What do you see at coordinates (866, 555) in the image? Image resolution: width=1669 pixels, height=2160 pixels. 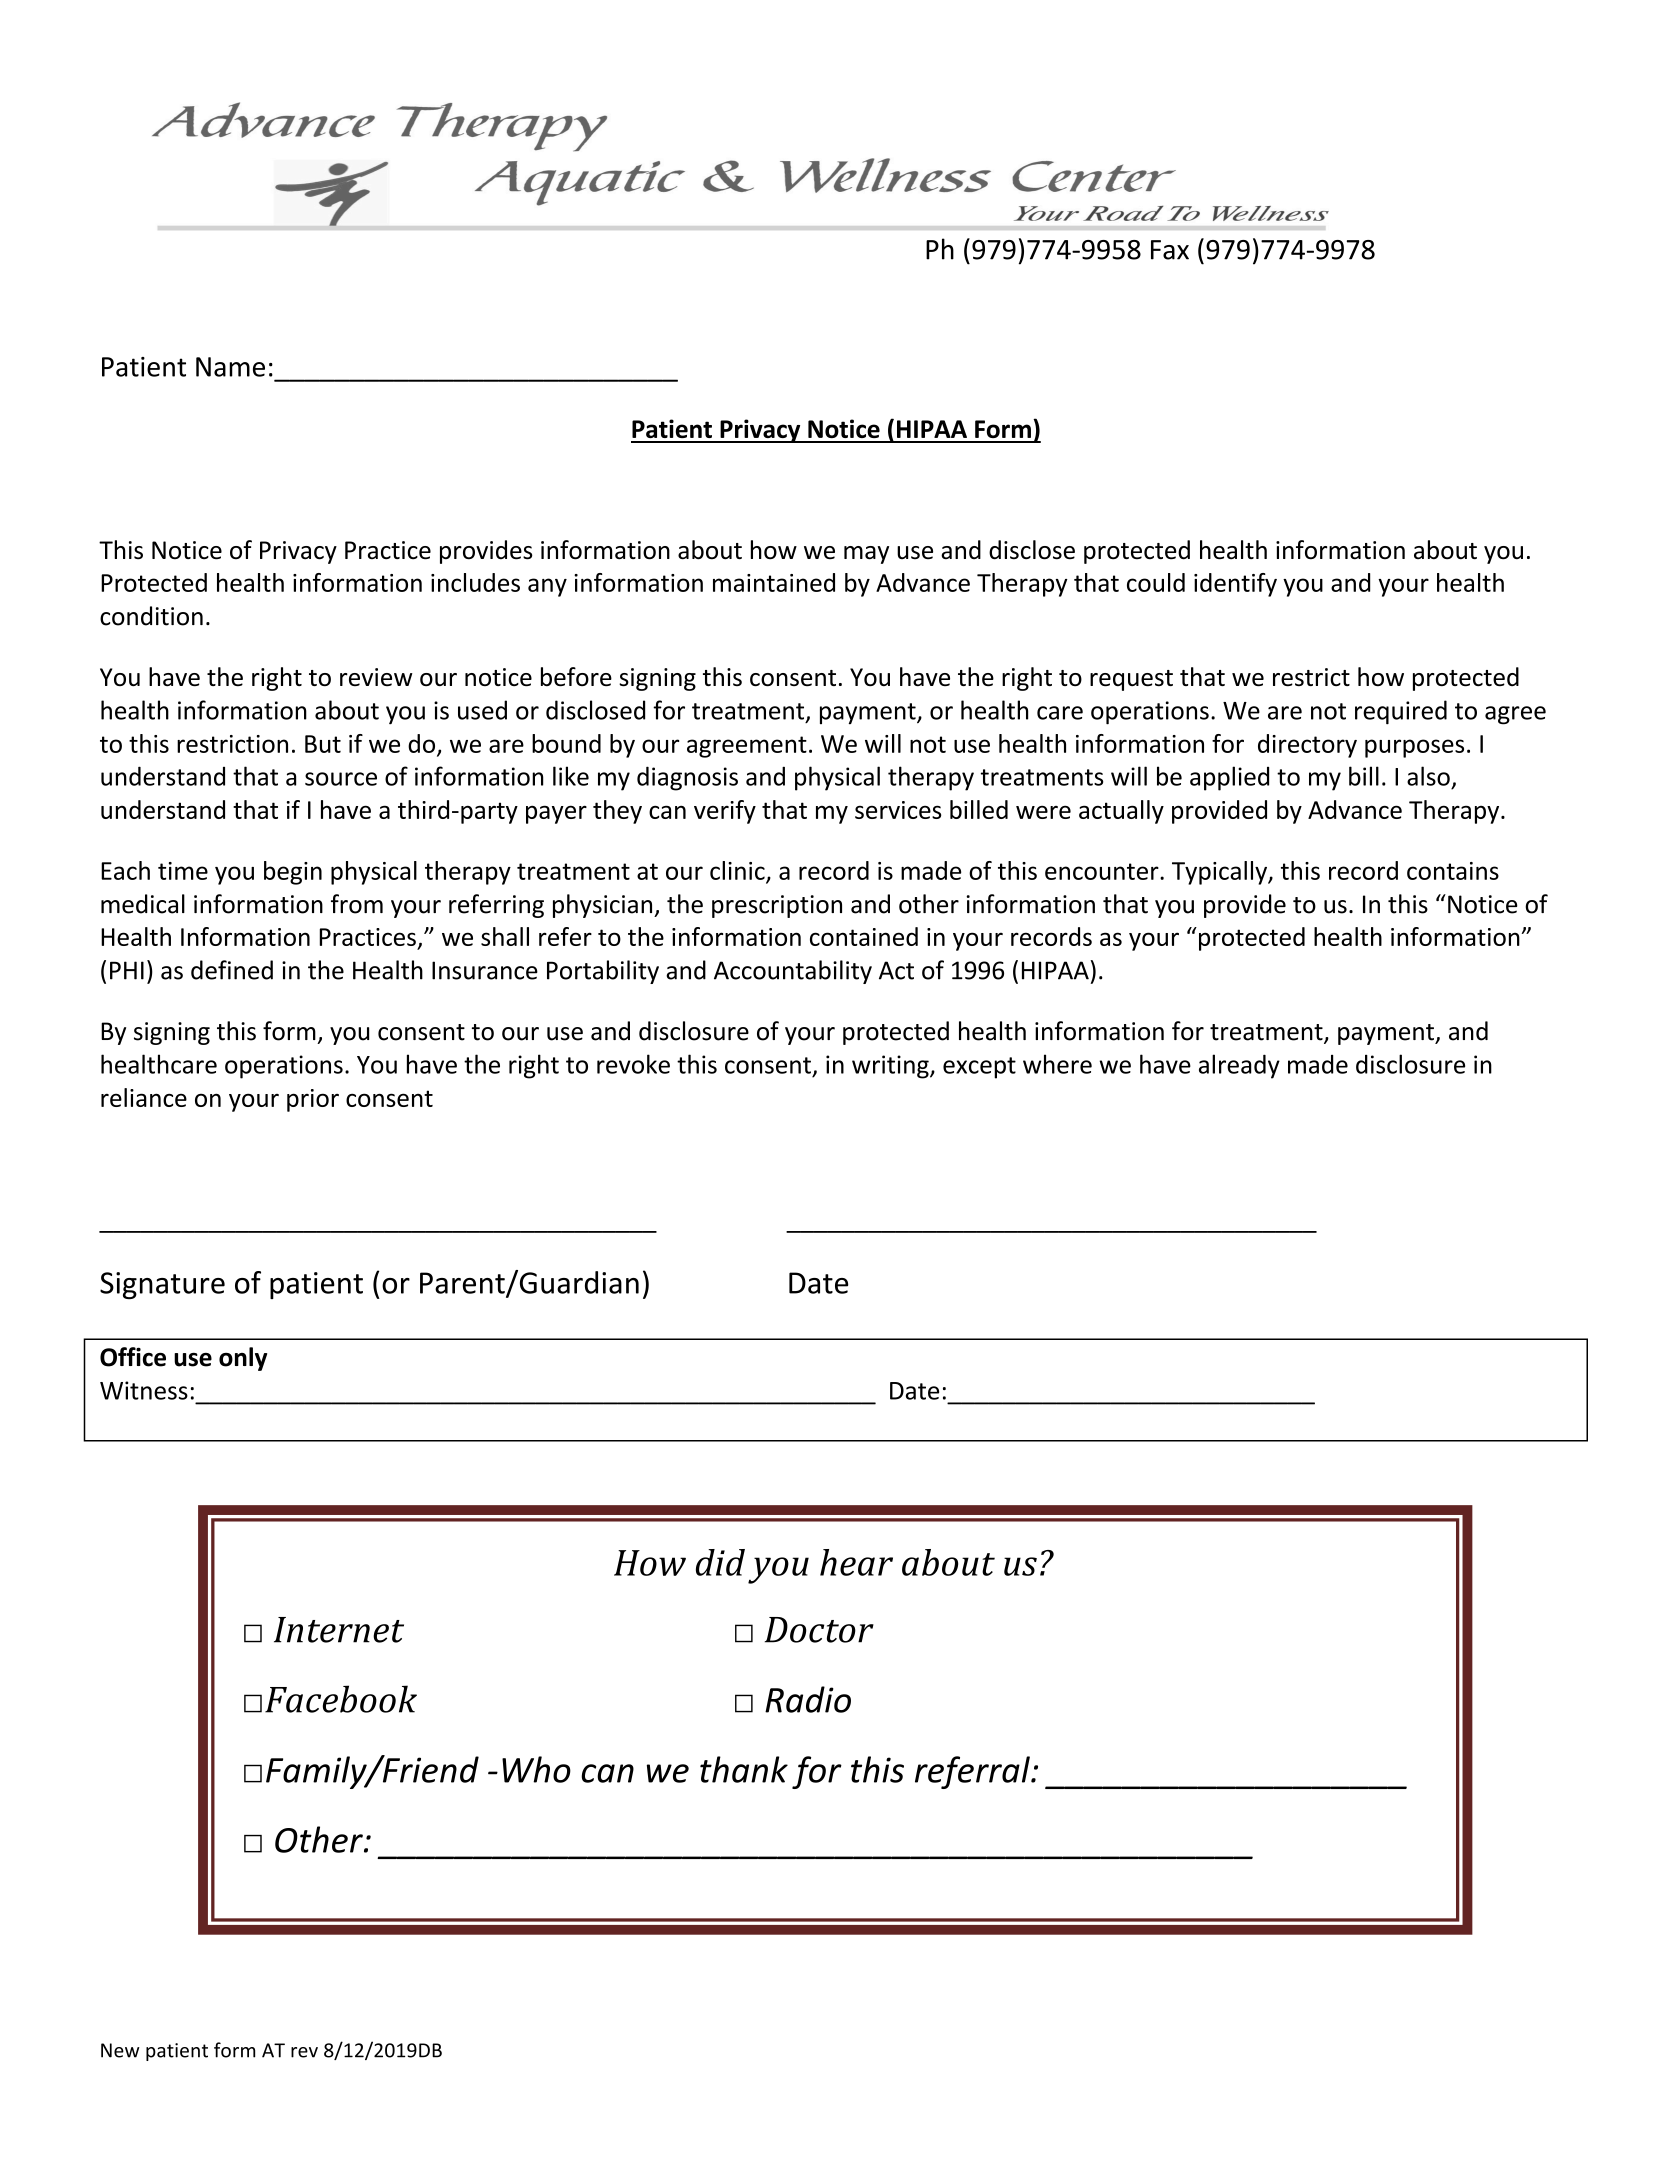 I see `may` at bounding box center [866, 555].
